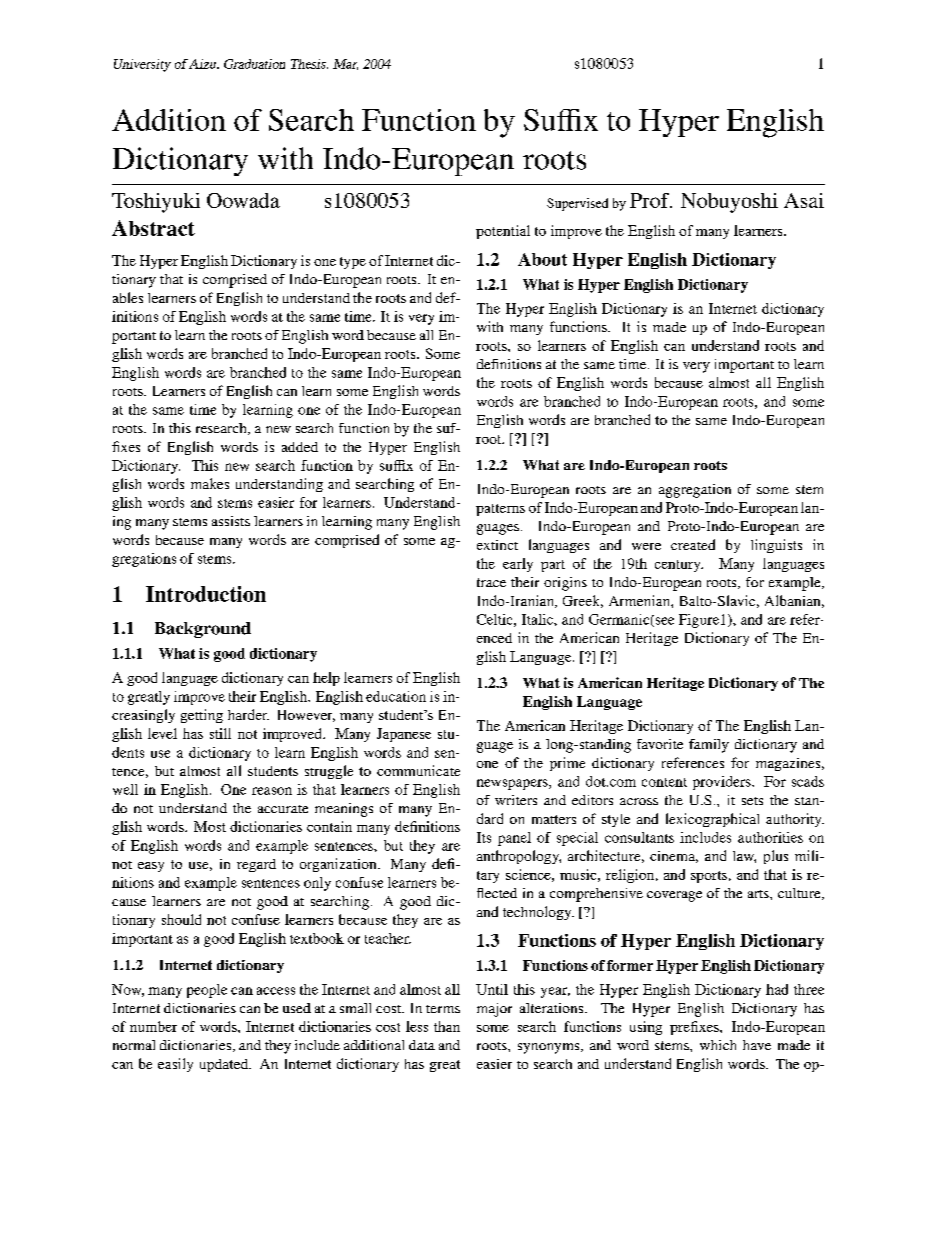  Describe the element at coordinates (519, 857) in the page. I see `anthropology` at that location.
